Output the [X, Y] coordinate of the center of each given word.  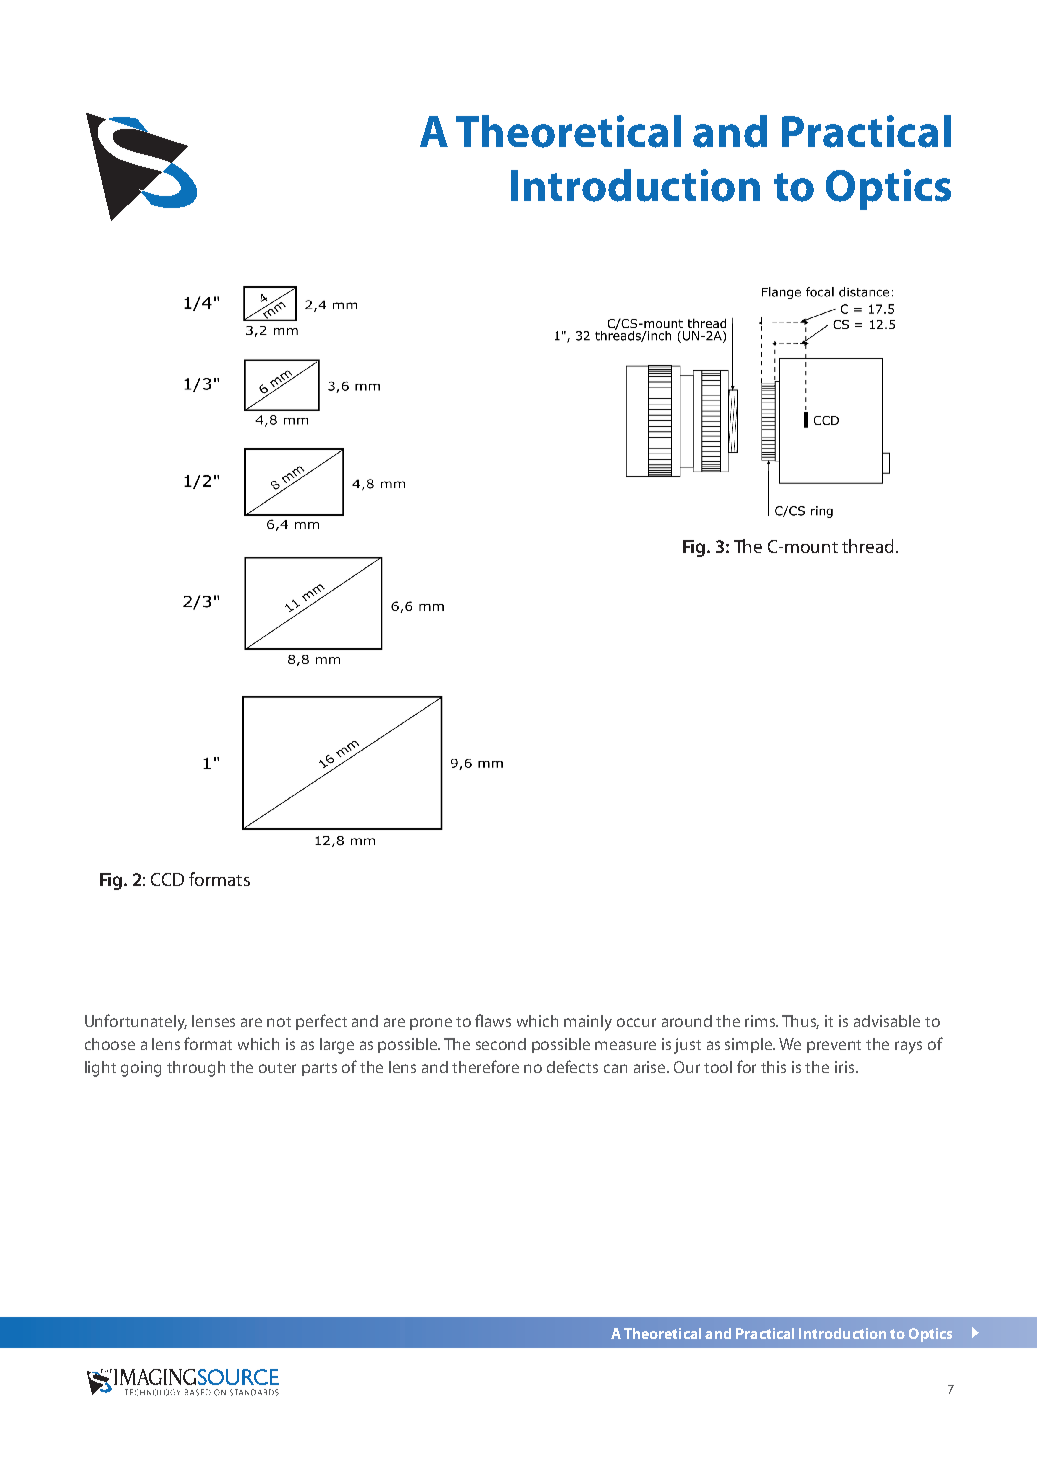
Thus [800, 1022]
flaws [493, 1020]
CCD [167, 879]
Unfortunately [136, 1022]
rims [761, 1021]
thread [867, 546]
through [196, 1069]
